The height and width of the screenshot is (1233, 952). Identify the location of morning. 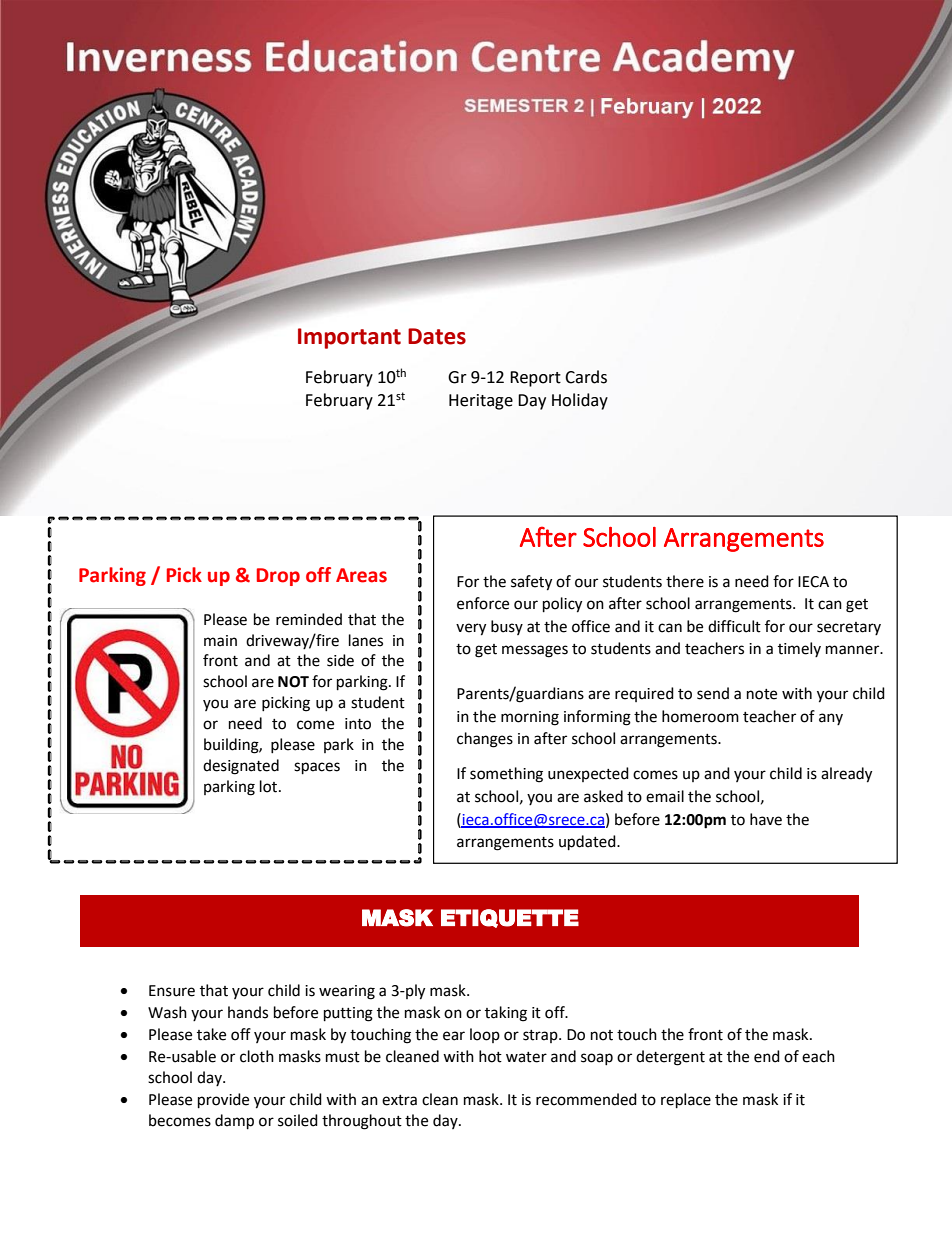
(530, 718).
